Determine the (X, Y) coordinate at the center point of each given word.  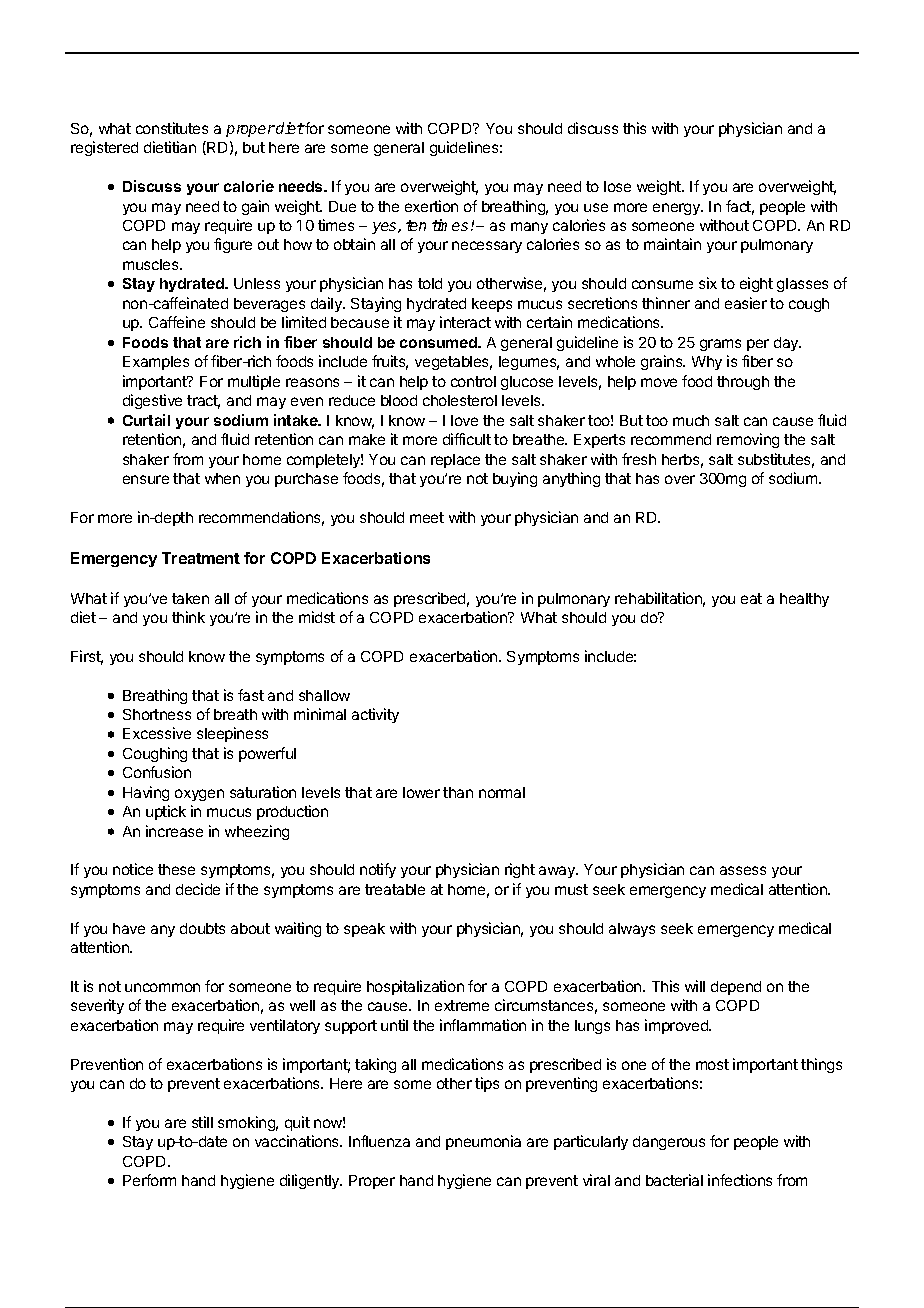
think (188, 617)
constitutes (172, 128)
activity (375, 715)
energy (678, 209)
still (202, 1122)
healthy (804, 600)
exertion (431, 206)
